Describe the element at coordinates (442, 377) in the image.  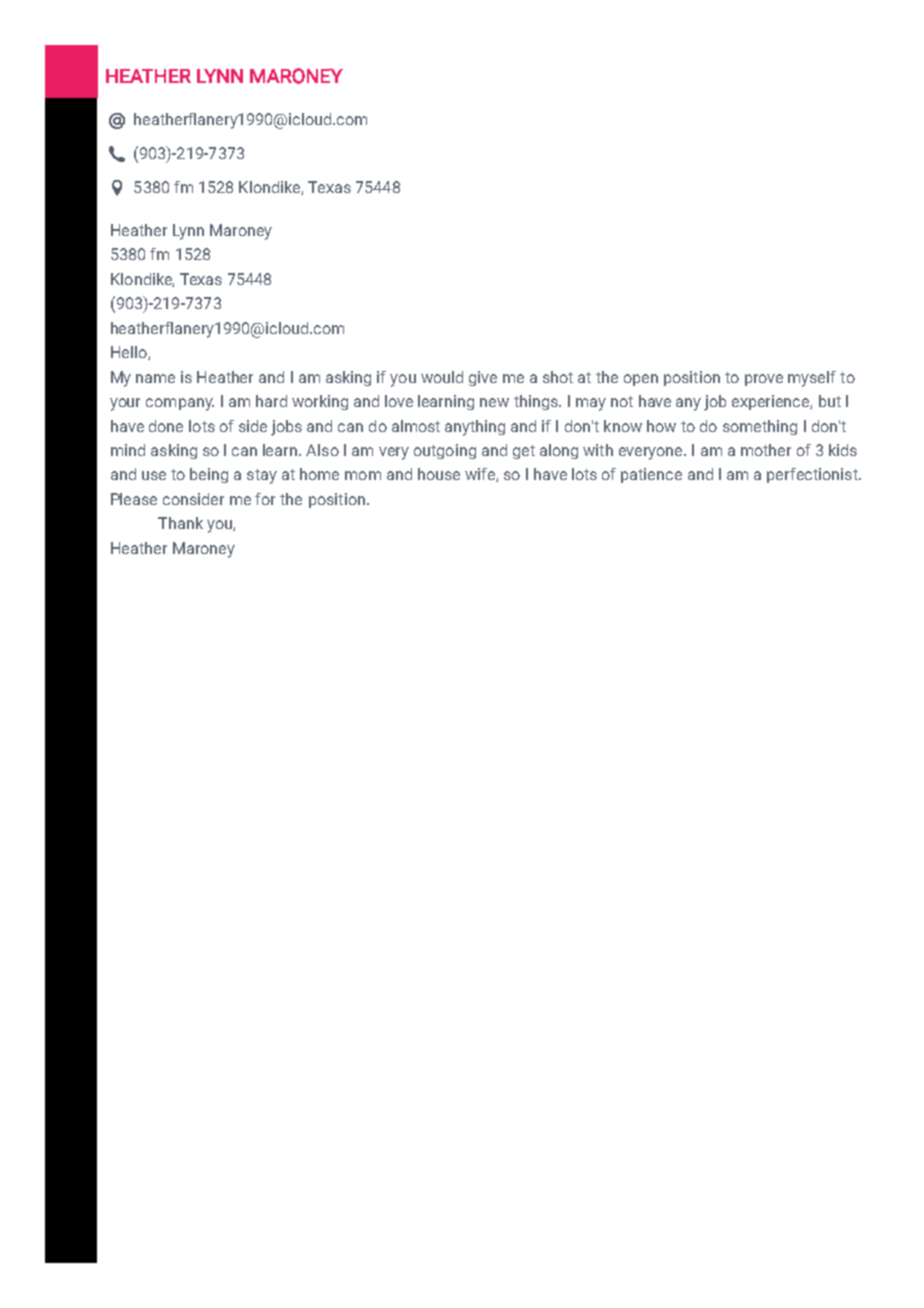
I see `would` at that location.
